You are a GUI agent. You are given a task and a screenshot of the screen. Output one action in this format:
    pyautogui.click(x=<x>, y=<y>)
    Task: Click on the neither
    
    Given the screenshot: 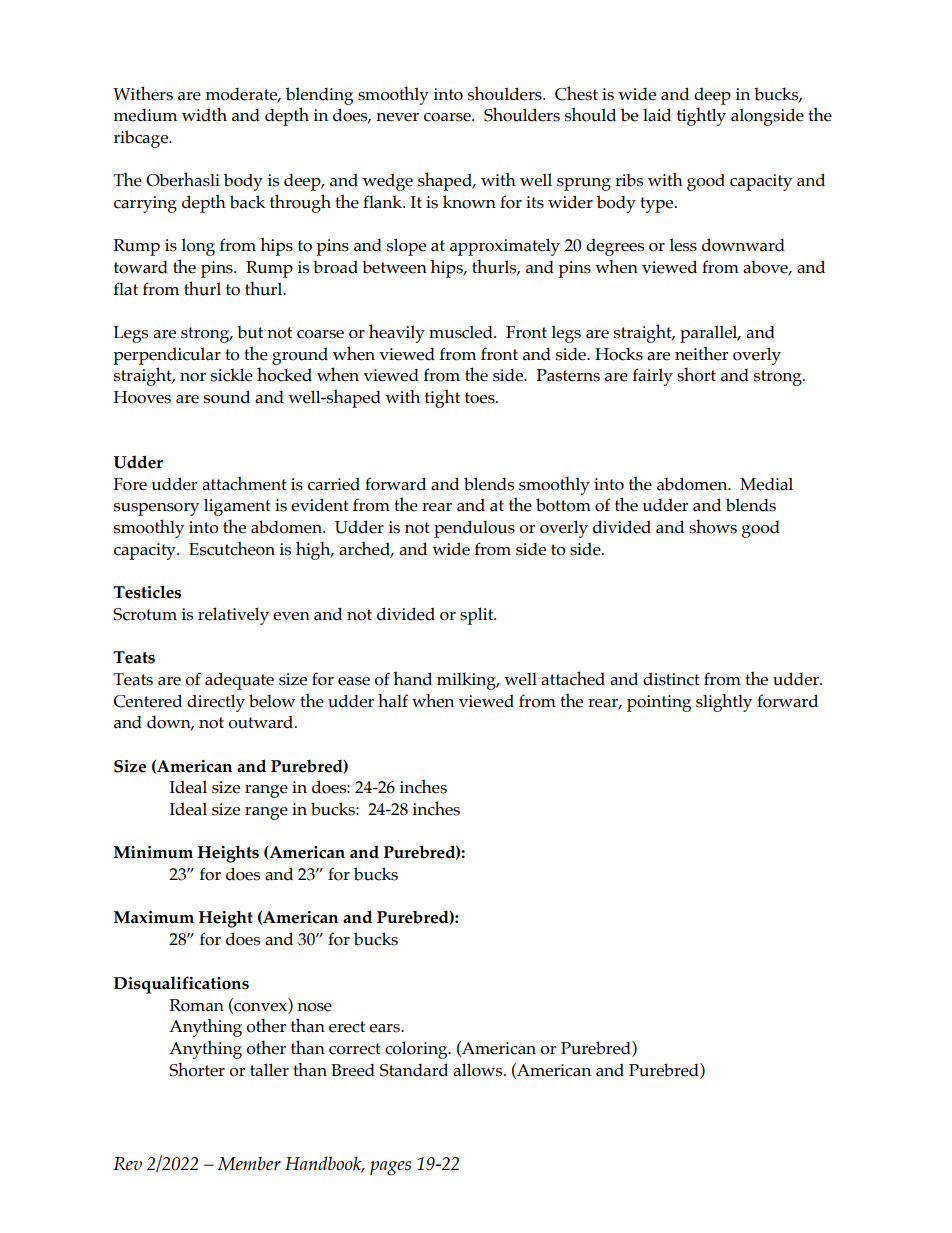 What is the action you would take?
    pyautogui.click(x=701, y=353)
